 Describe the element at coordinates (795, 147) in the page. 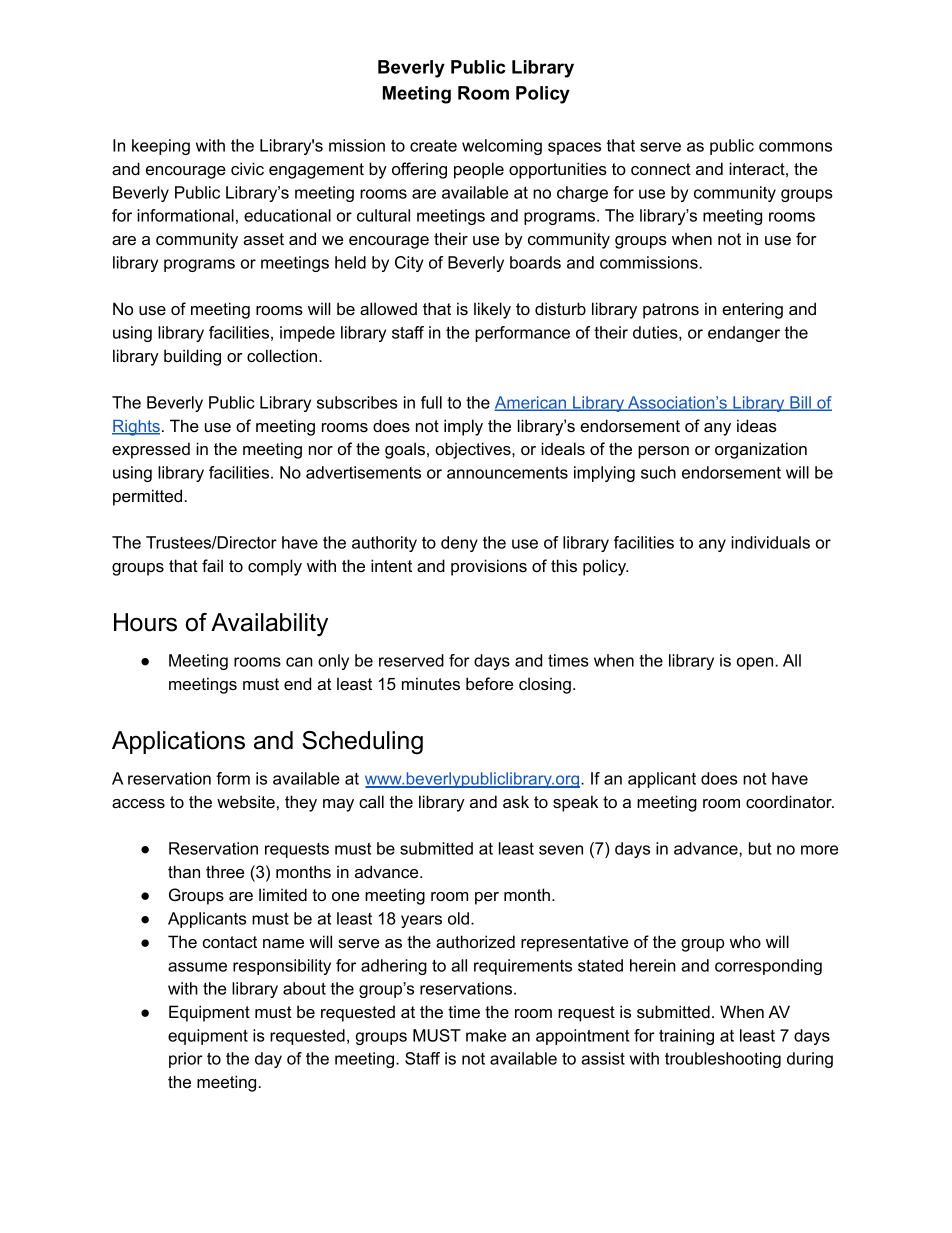

I see `commons` at that location.
